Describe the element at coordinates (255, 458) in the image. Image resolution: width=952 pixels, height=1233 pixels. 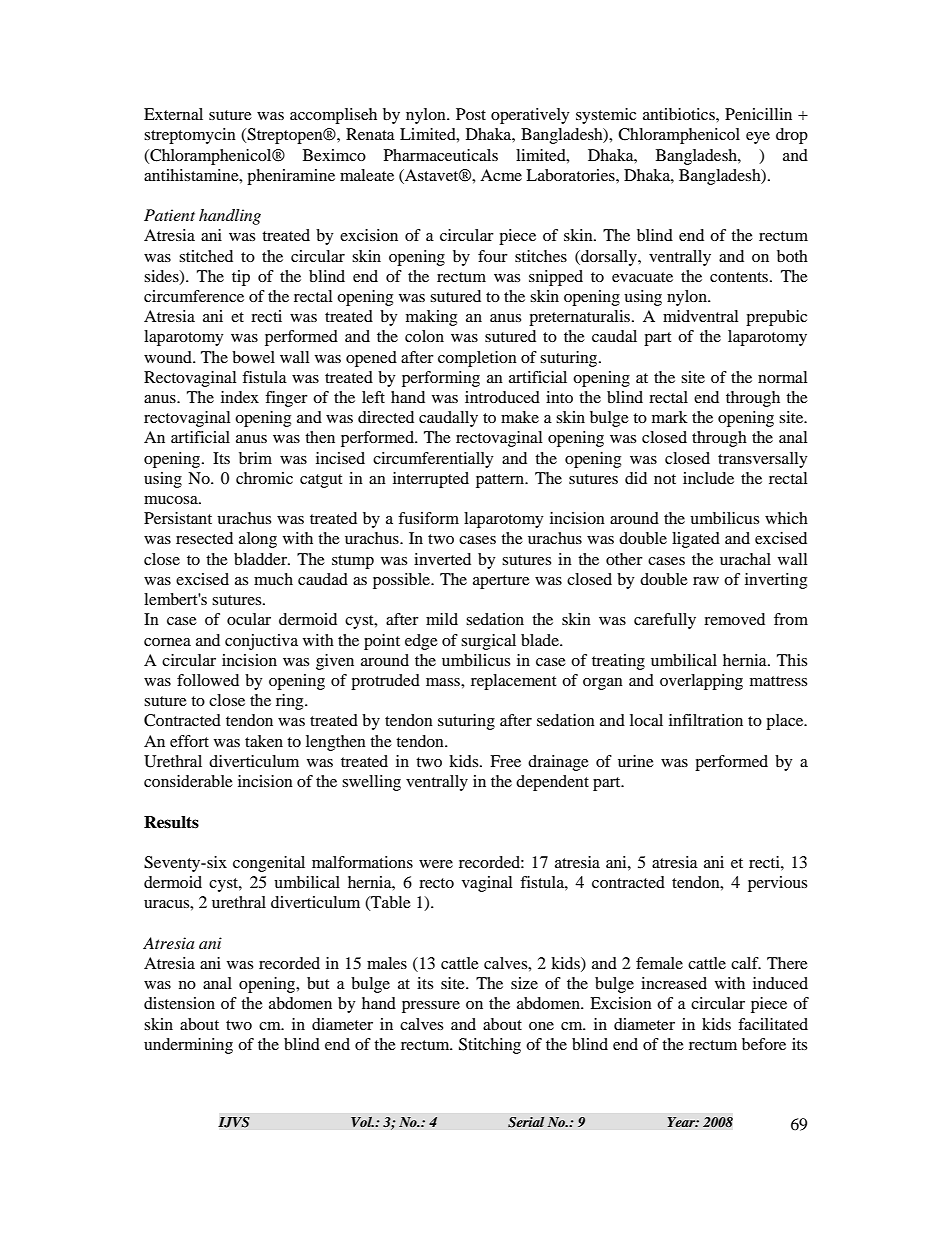
I see `brim` at that location.
